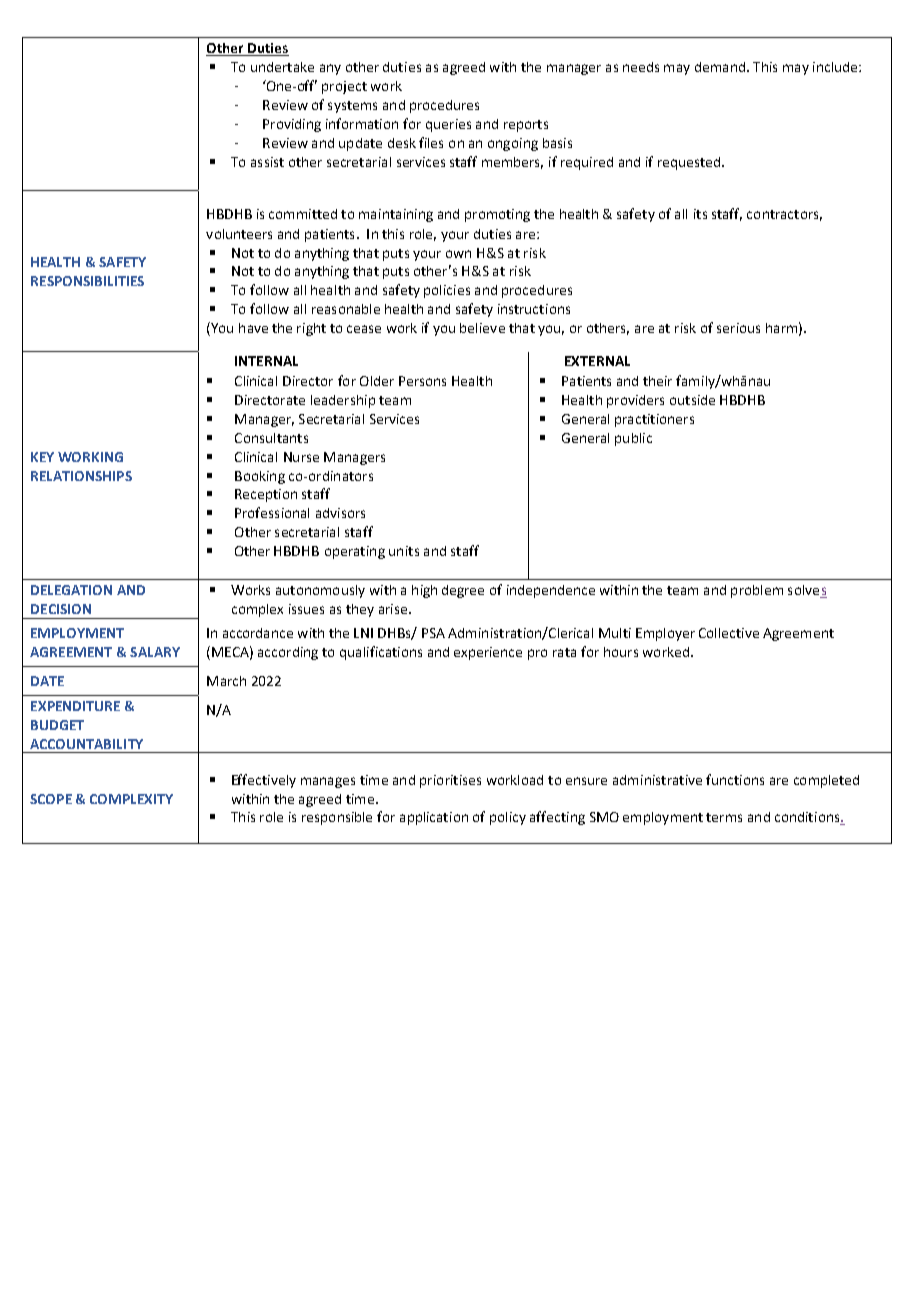 This document has width=924, height=1307. What do you see at coordinates (282, 67) in the document?
I see `undertake` at bounding box center [282, 67].
